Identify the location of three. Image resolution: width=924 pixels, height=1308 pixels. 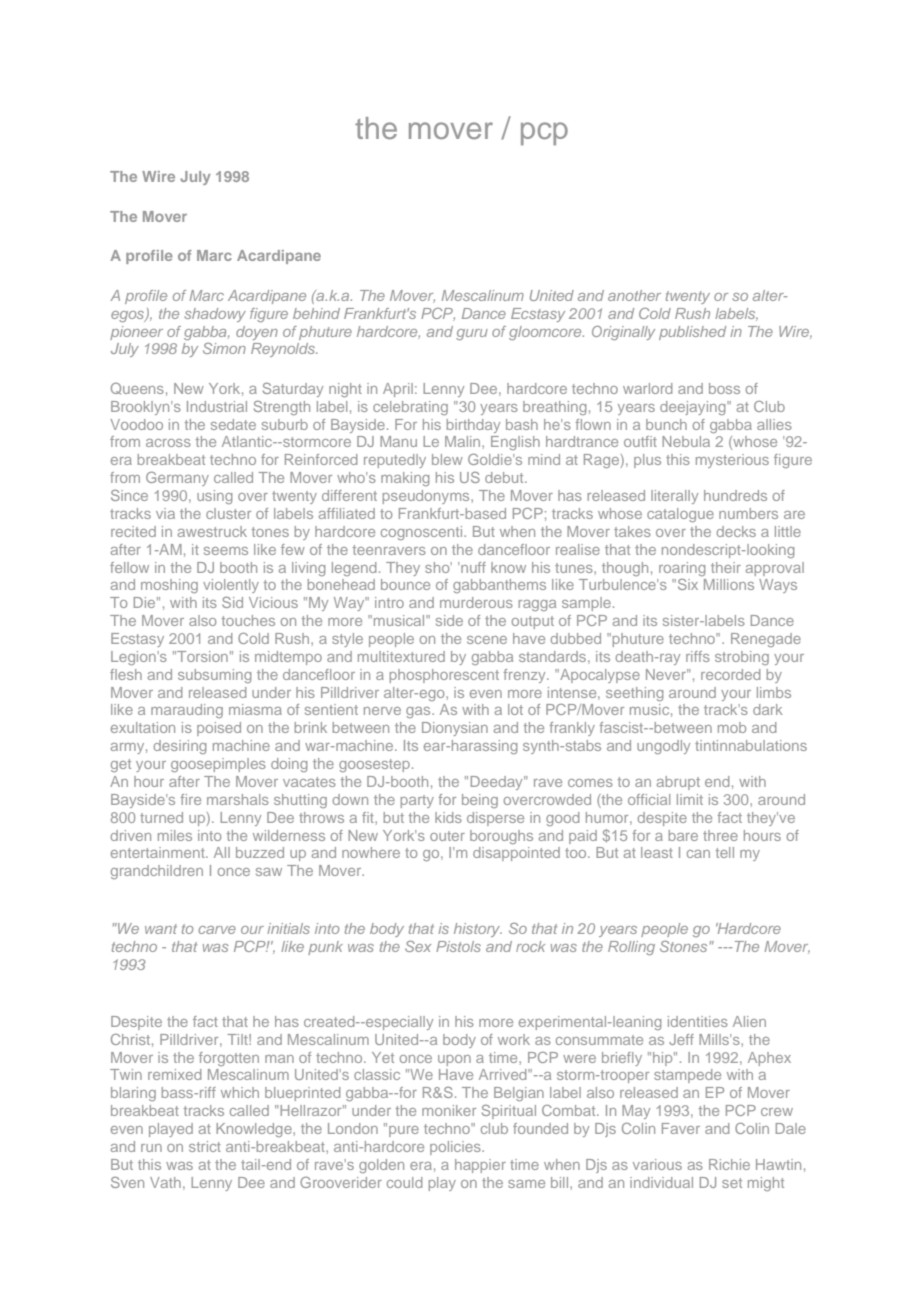
(720, 835).
